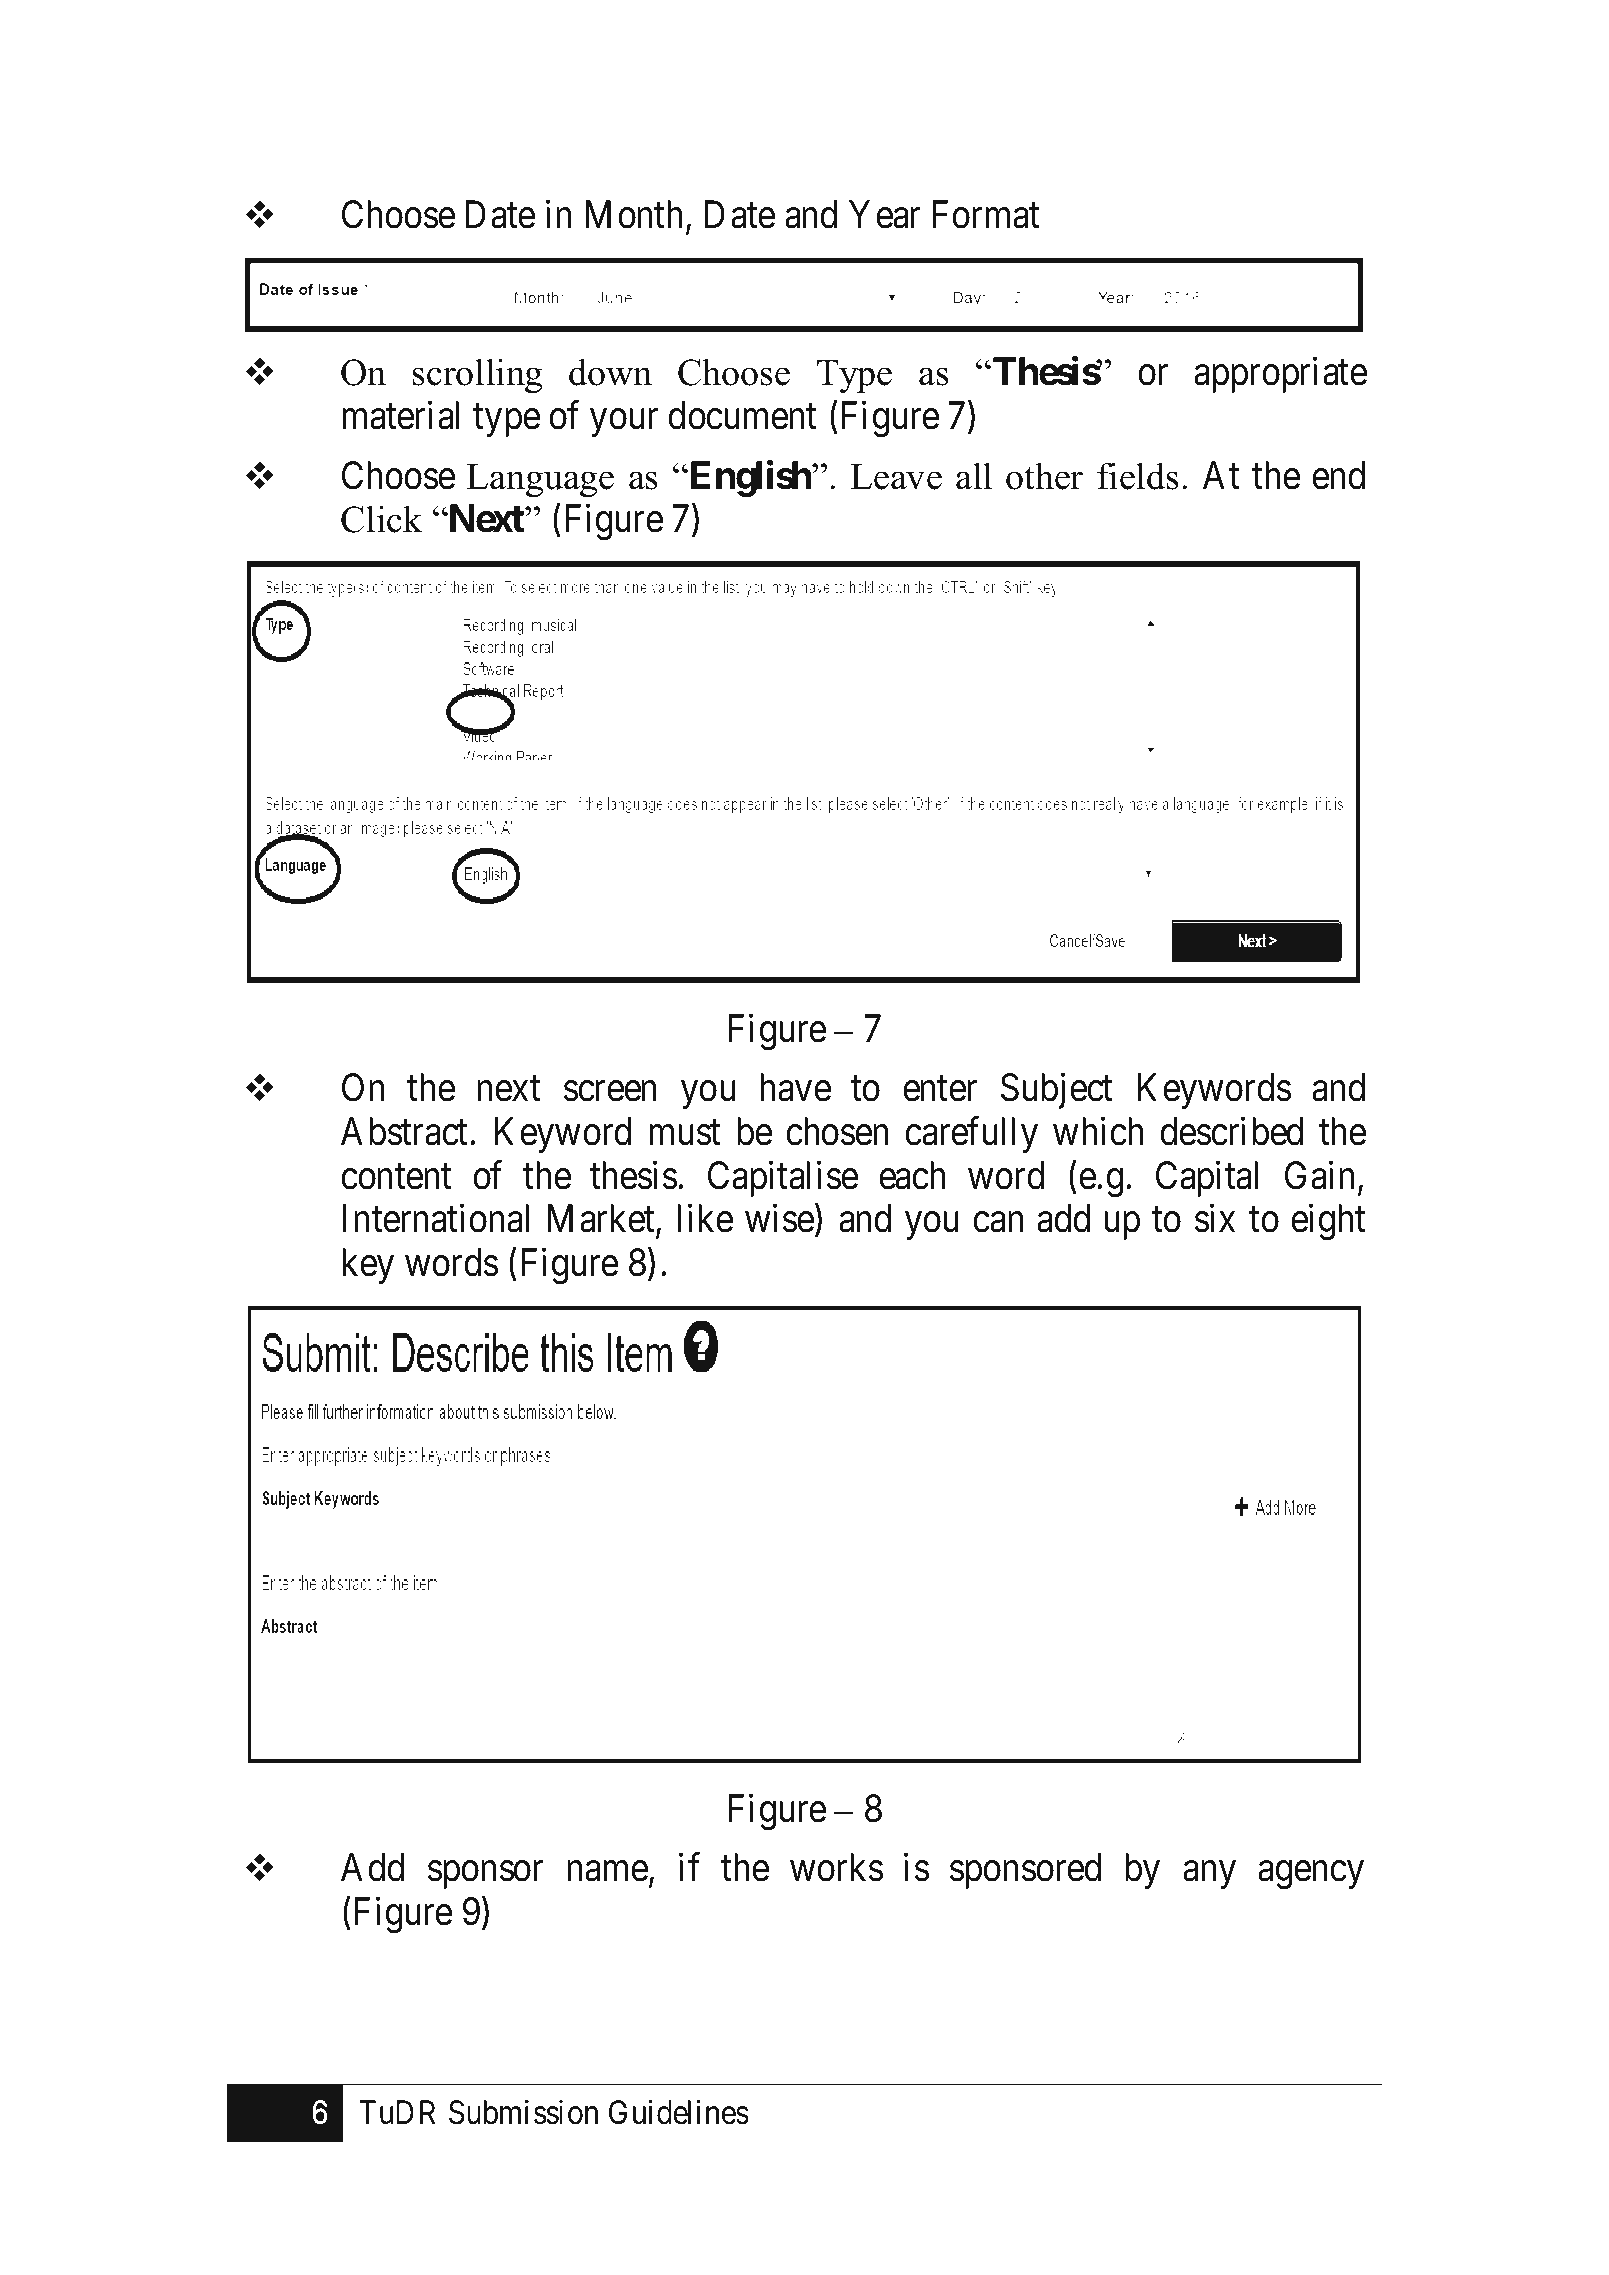 The height and width of the image is (2275, 1609). I want to click on fields, so click(1138, 476).
